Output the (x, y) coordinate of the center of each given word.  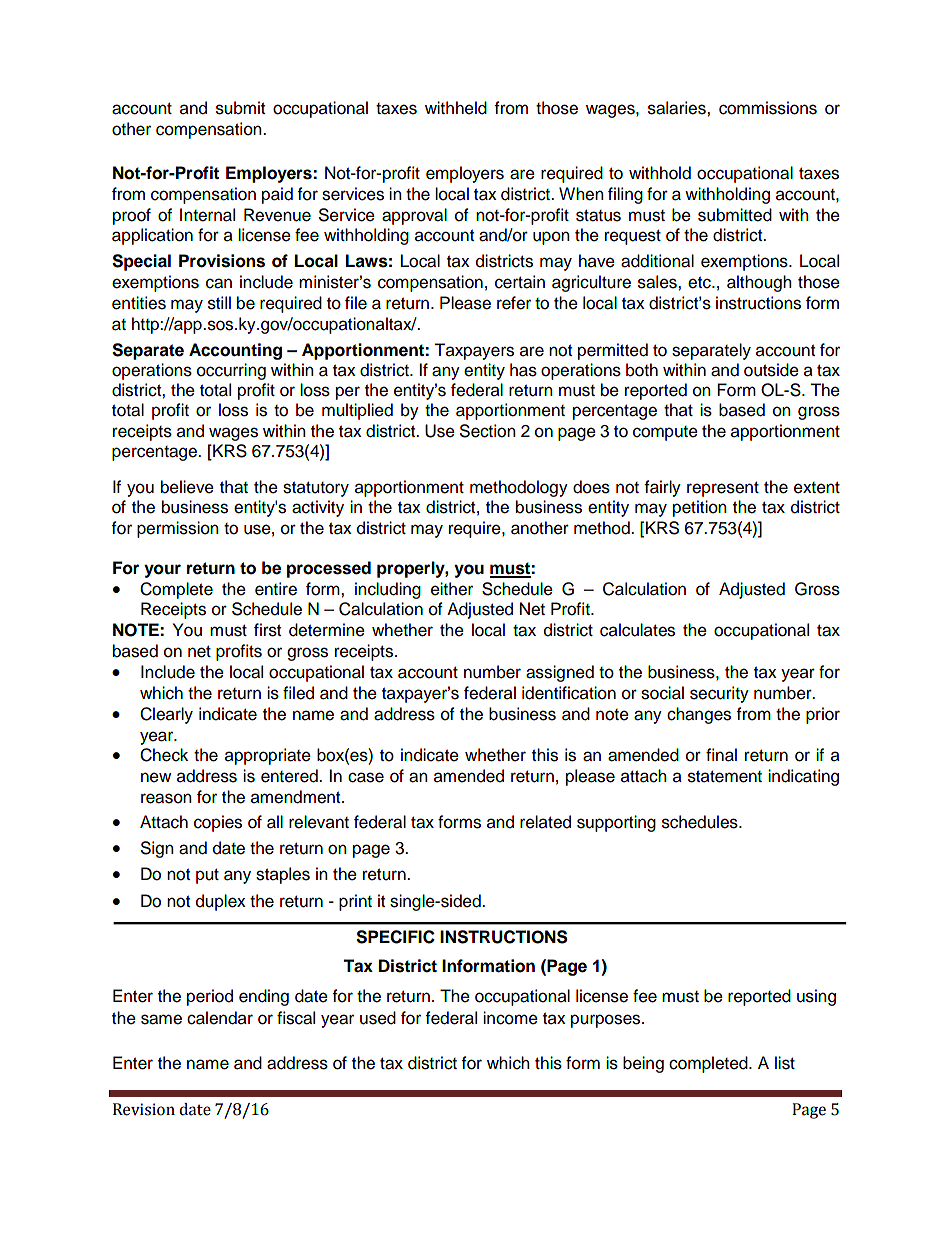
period (210, 997)
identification (569, 693)
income (510, 1018)
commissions (768, 108)
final (721, 755)
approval (414, 216)
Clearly (166, 715)
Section (488, 431)
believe (187, 487)
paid (277, 195)
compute (665, 433)
